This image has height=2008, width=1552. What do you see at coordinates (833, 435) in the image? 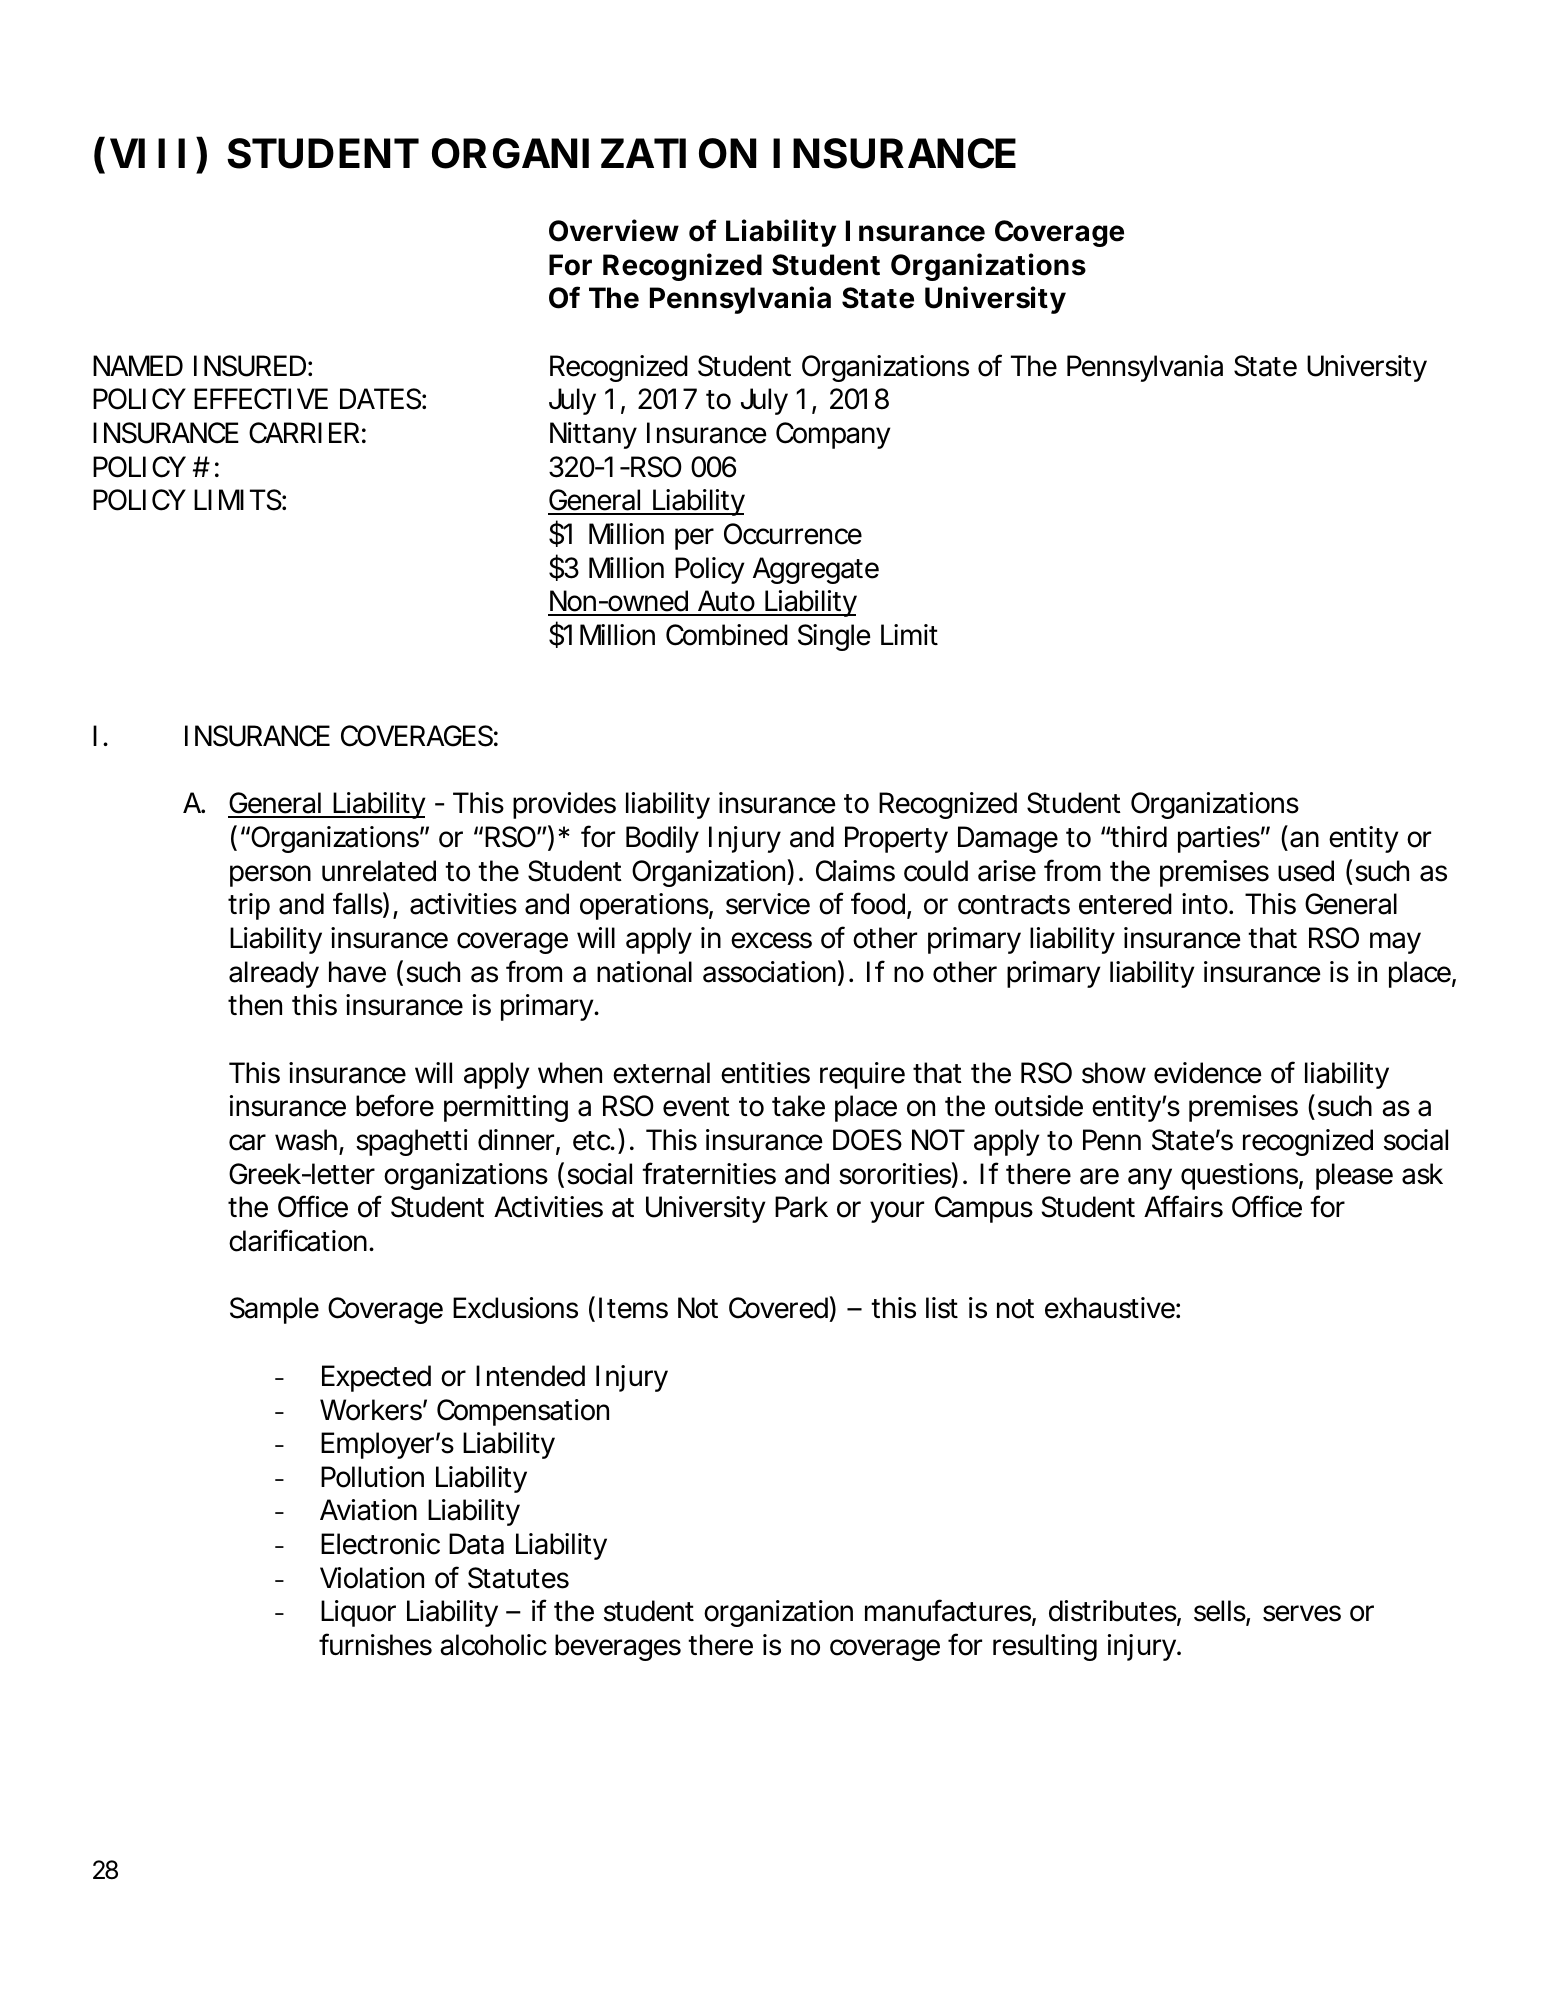
I see `Company` at bounding box center [833, 435].
